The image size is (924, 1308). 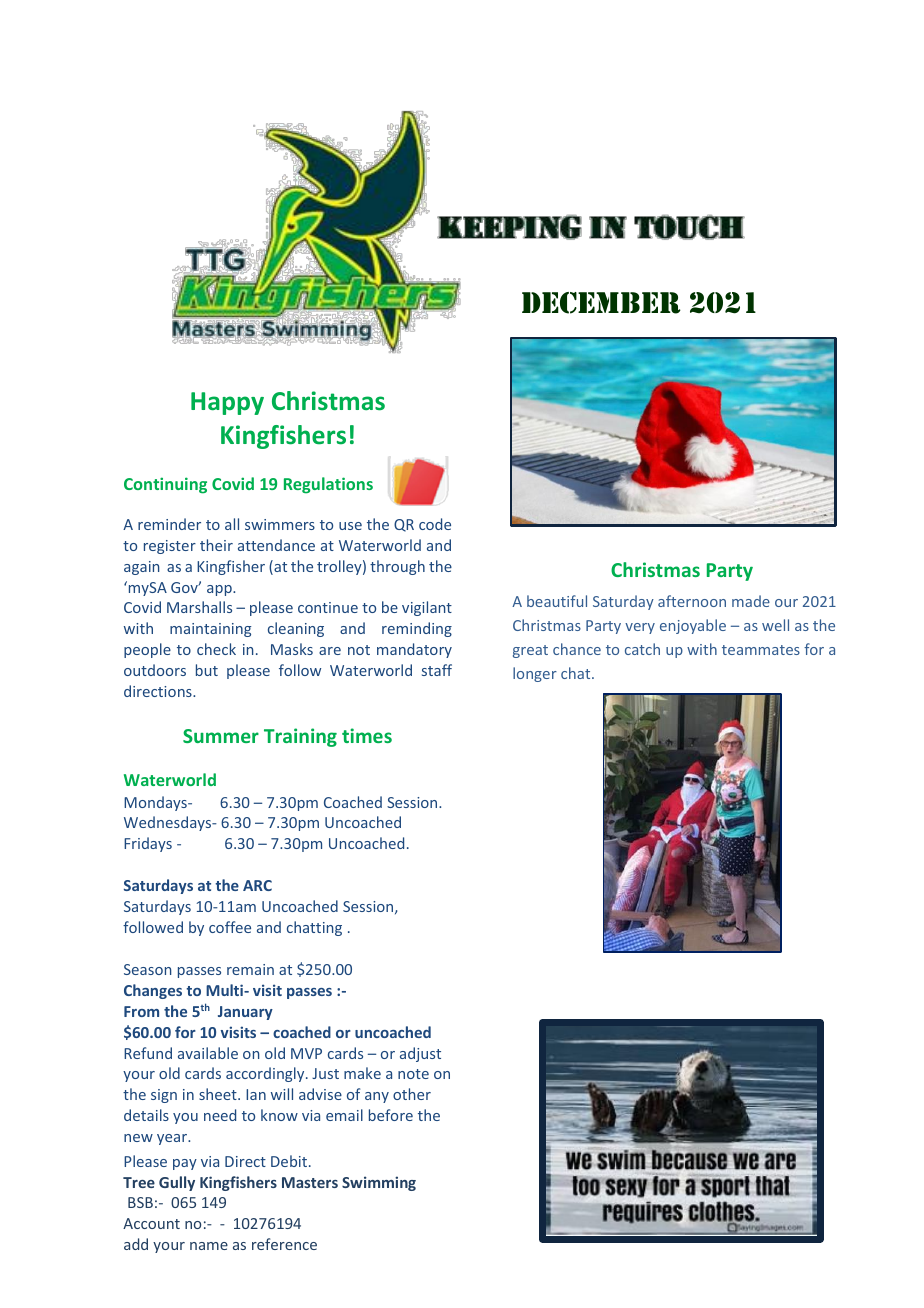 What do you see at coordinates (692, 601) in the screenshot?
I see `afternoon` at bounding box center [692, 601].
